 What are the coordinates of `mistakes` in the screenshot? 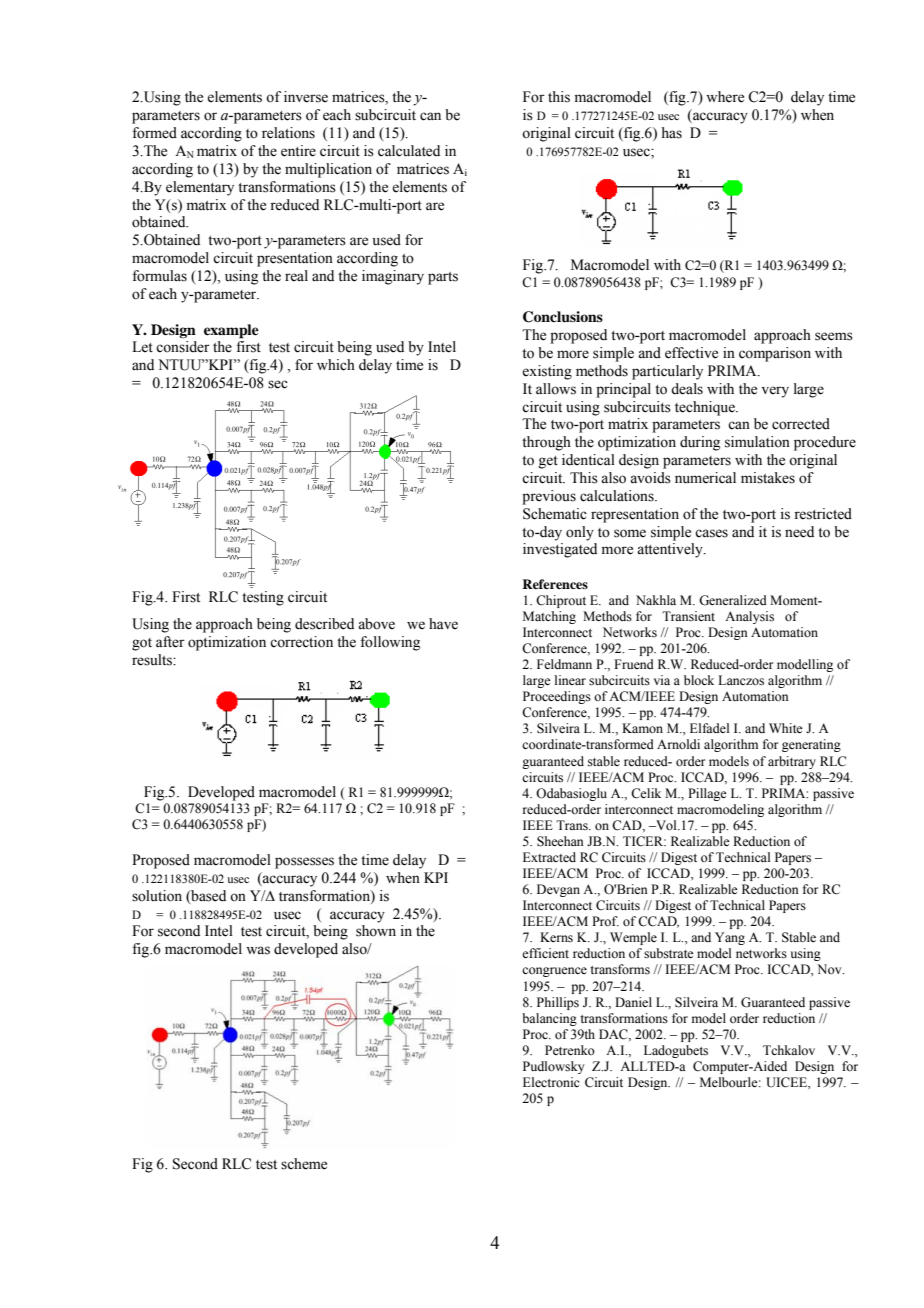 It's located at (768, 478).
